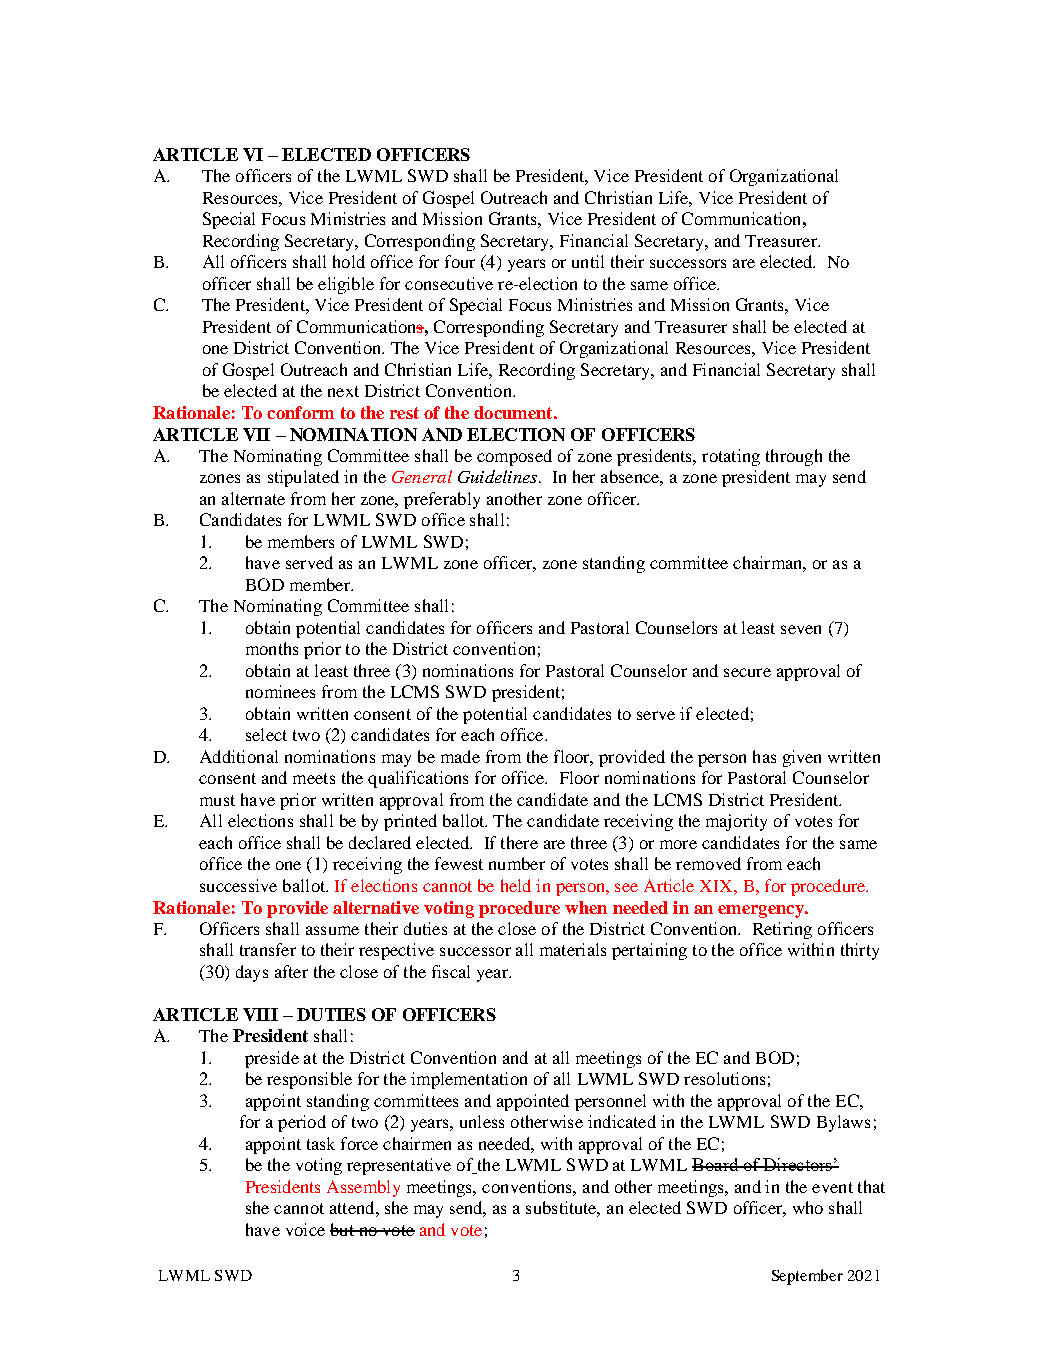 The height and width of the screenshot is (1346, 1040). What do you see at coordinates (588, 261) in the screenshot?
I see `until` at bounding box center [588, 261].
